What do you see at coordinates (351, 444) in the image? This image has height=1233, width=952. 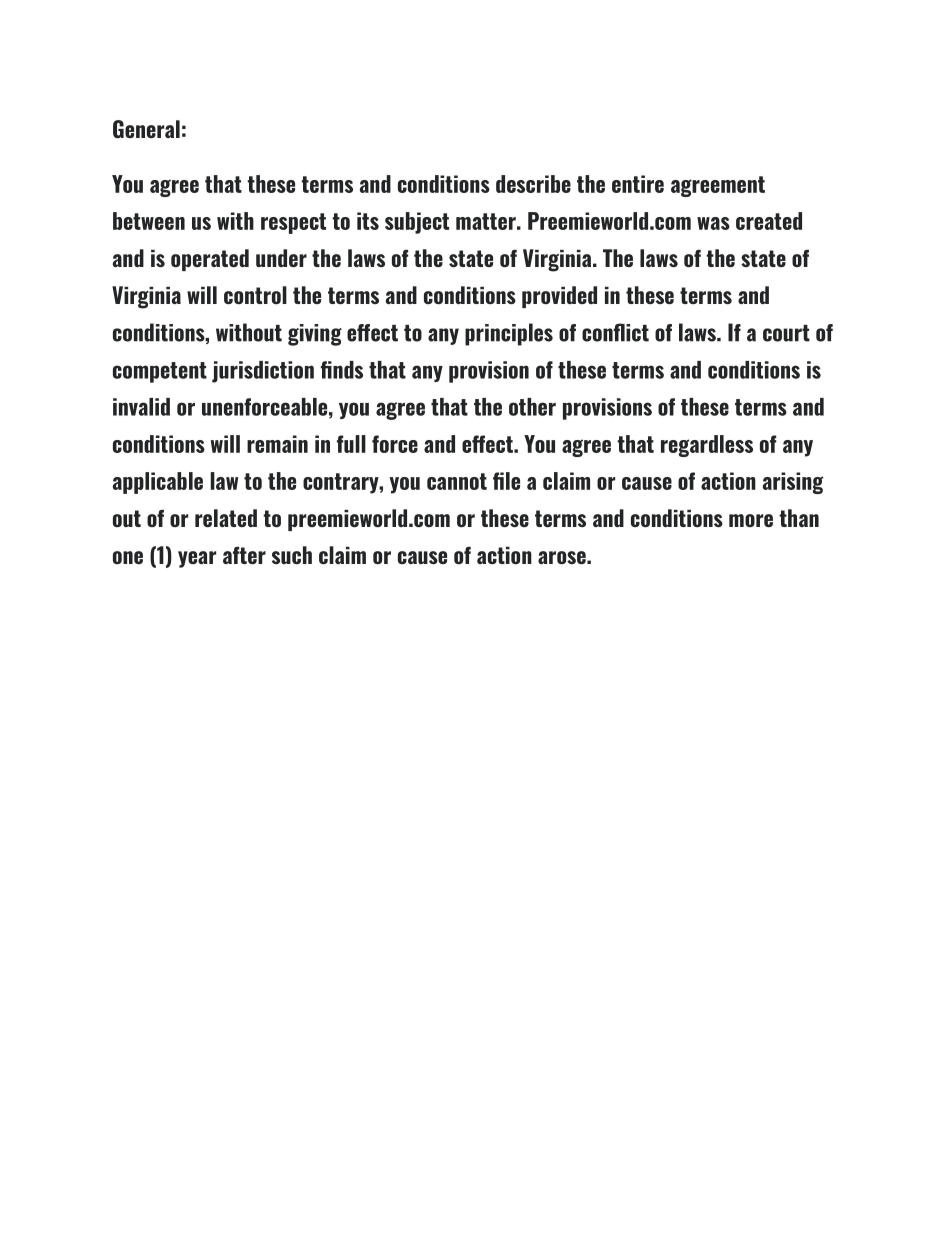 I see `full` at bounding box center [351, 444].
